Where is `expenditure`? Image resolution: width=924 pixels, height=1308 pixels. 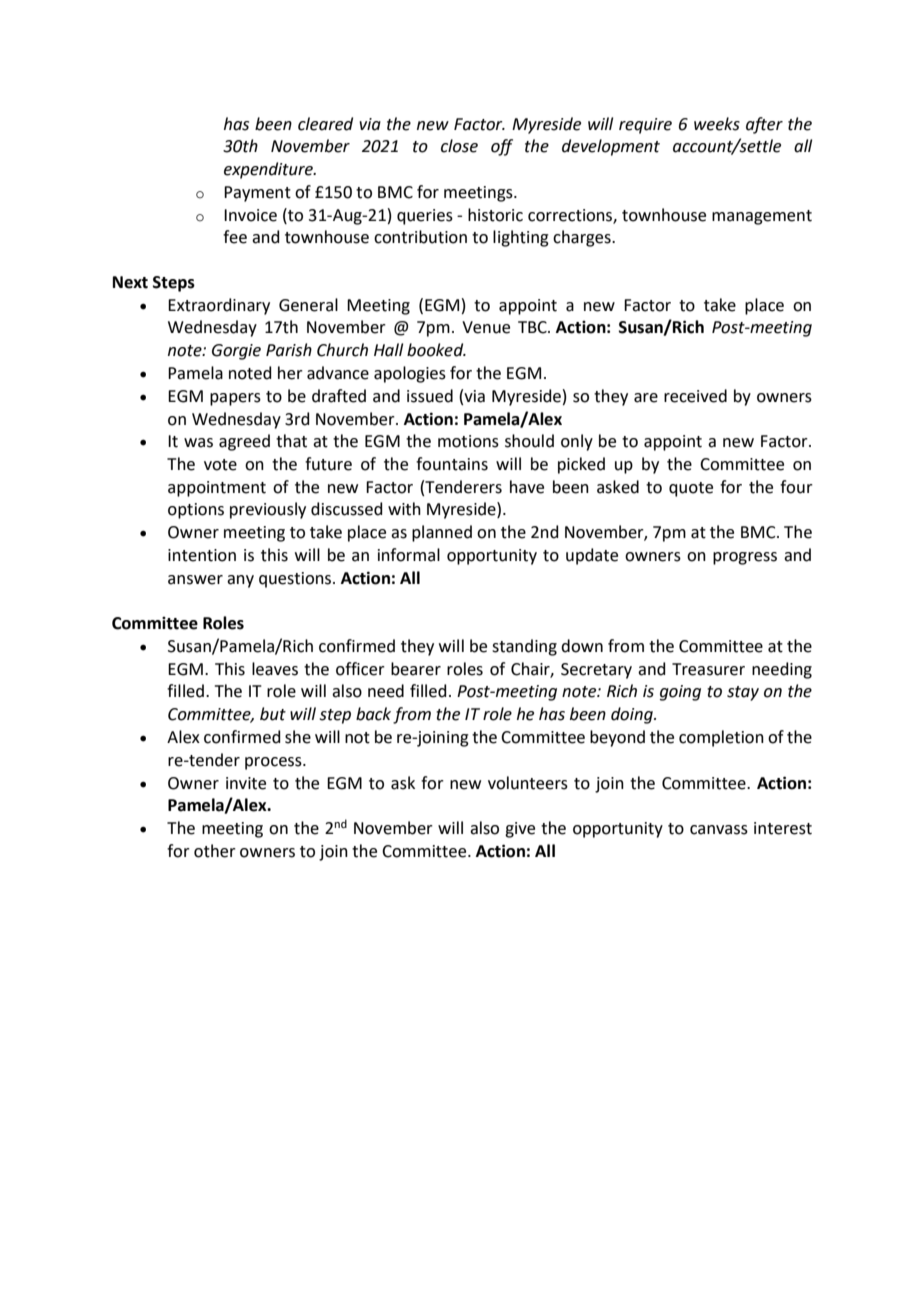 expenditure is located at coordinates (269, 170).
